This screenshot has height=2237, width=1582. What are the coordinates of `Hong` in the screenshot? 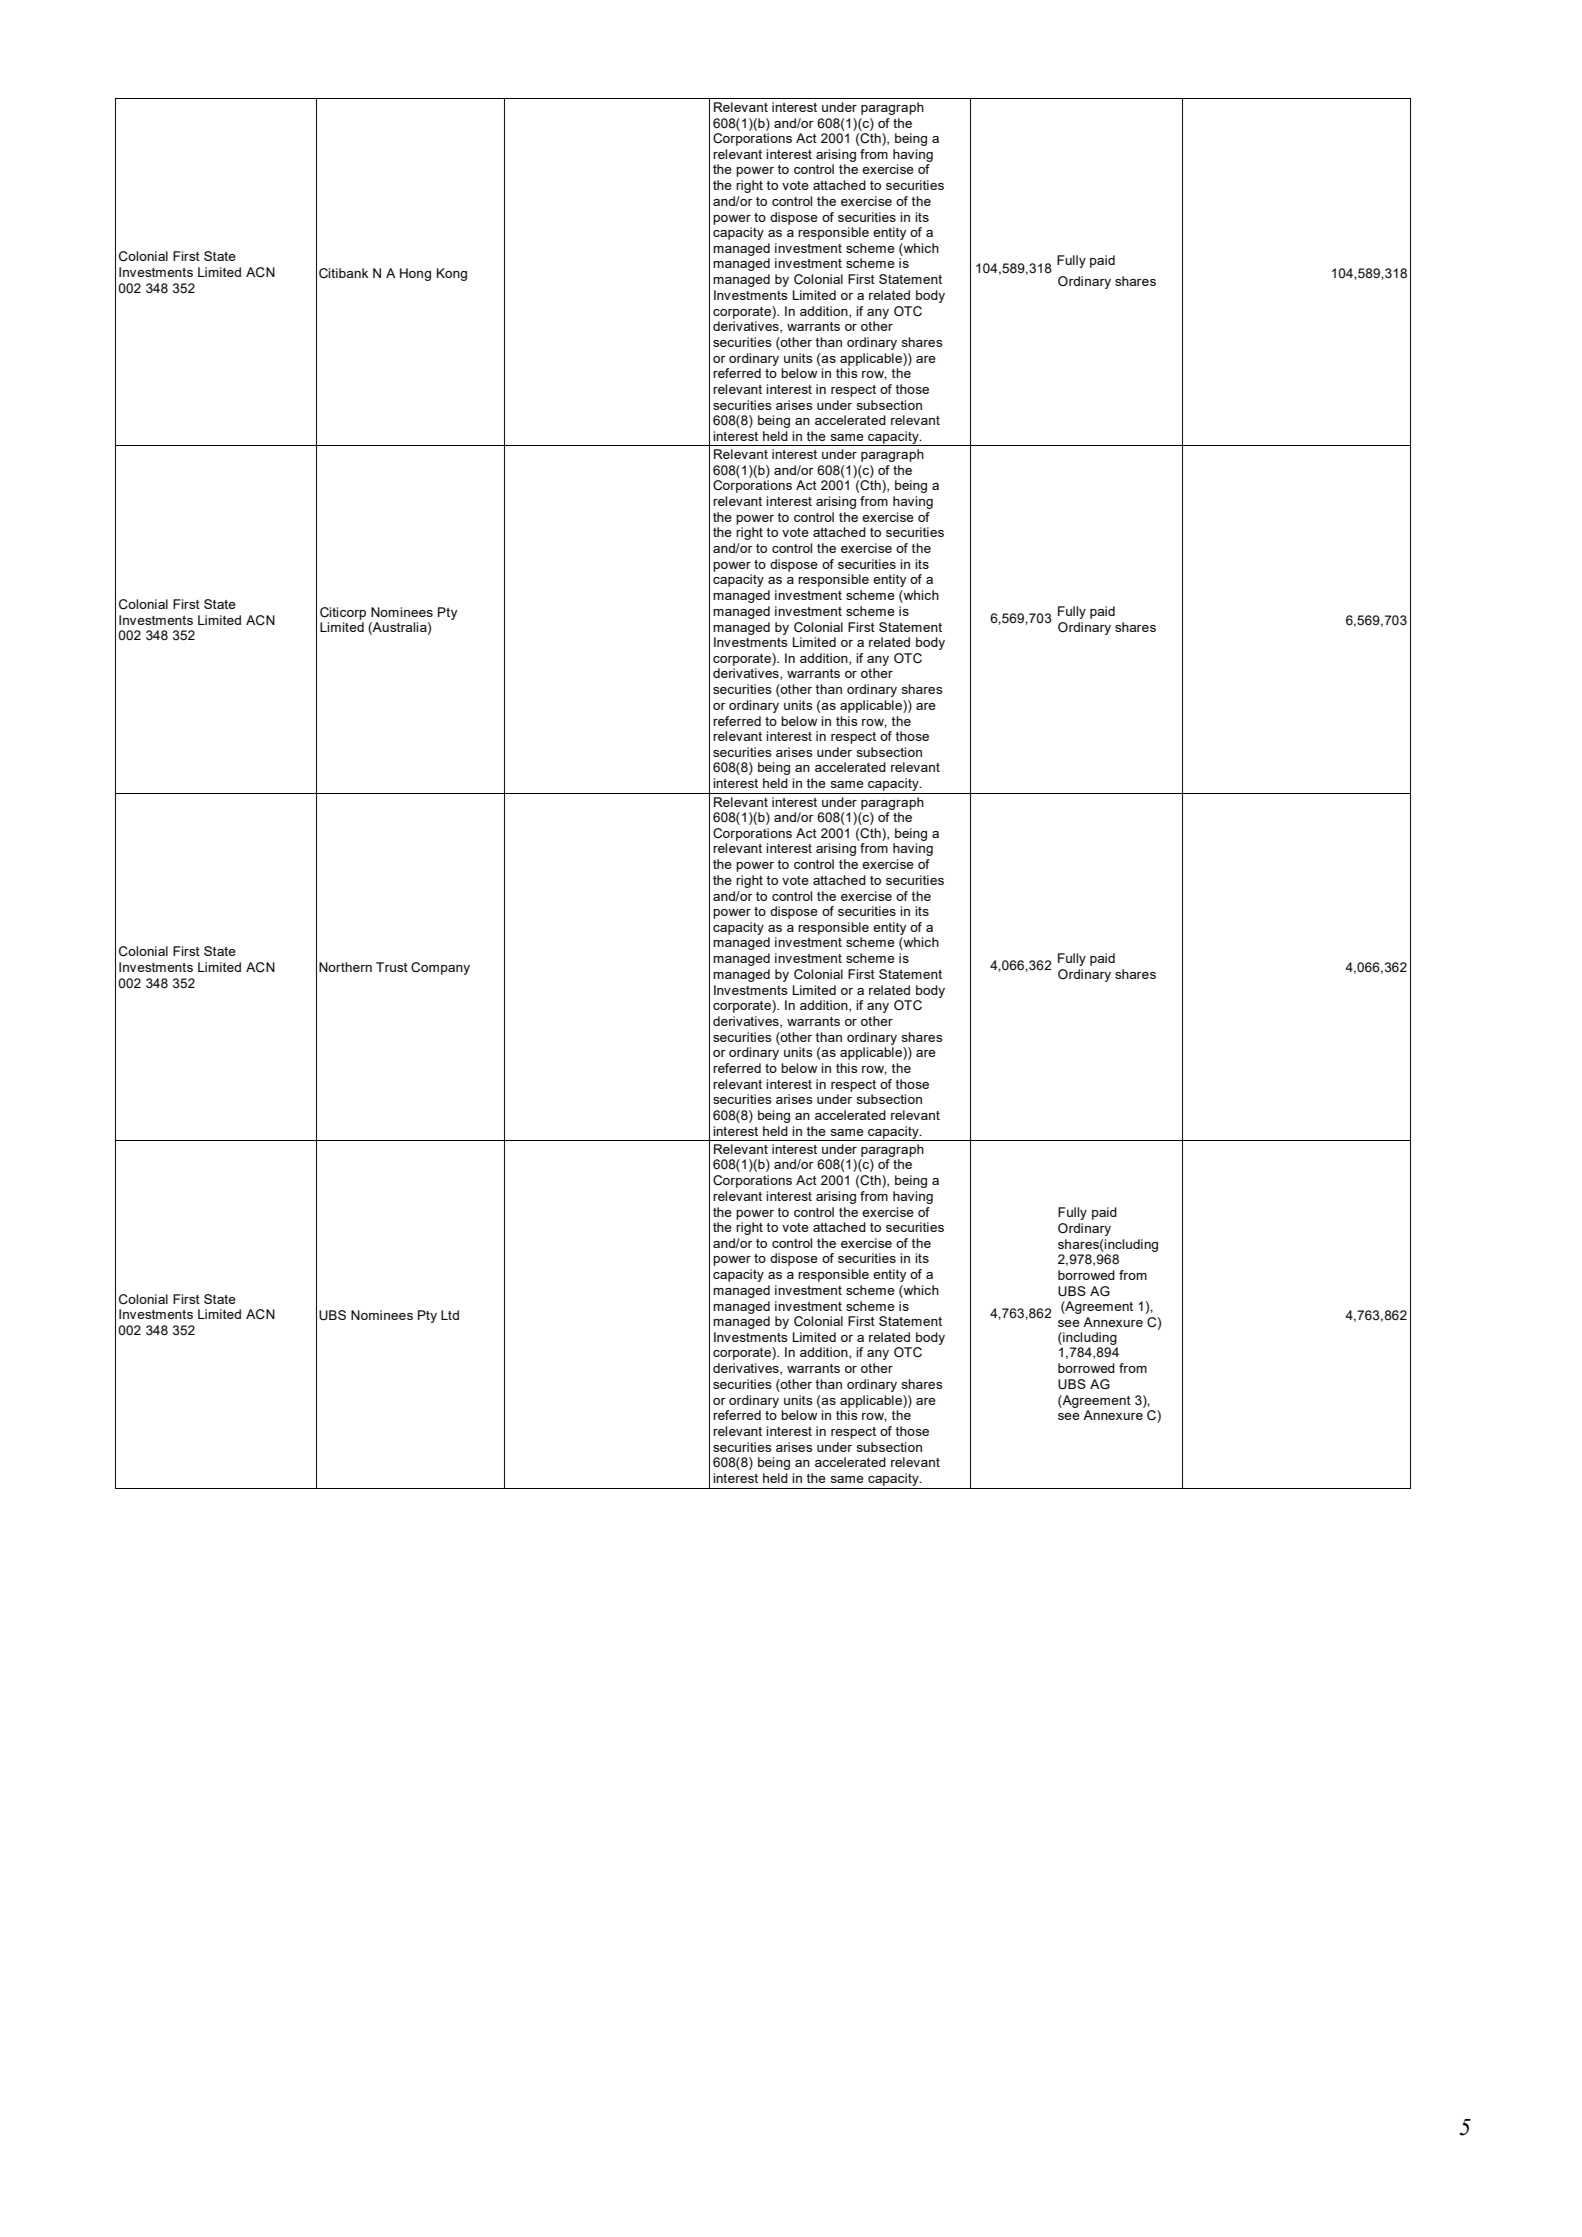 It's located at (415, 274).
